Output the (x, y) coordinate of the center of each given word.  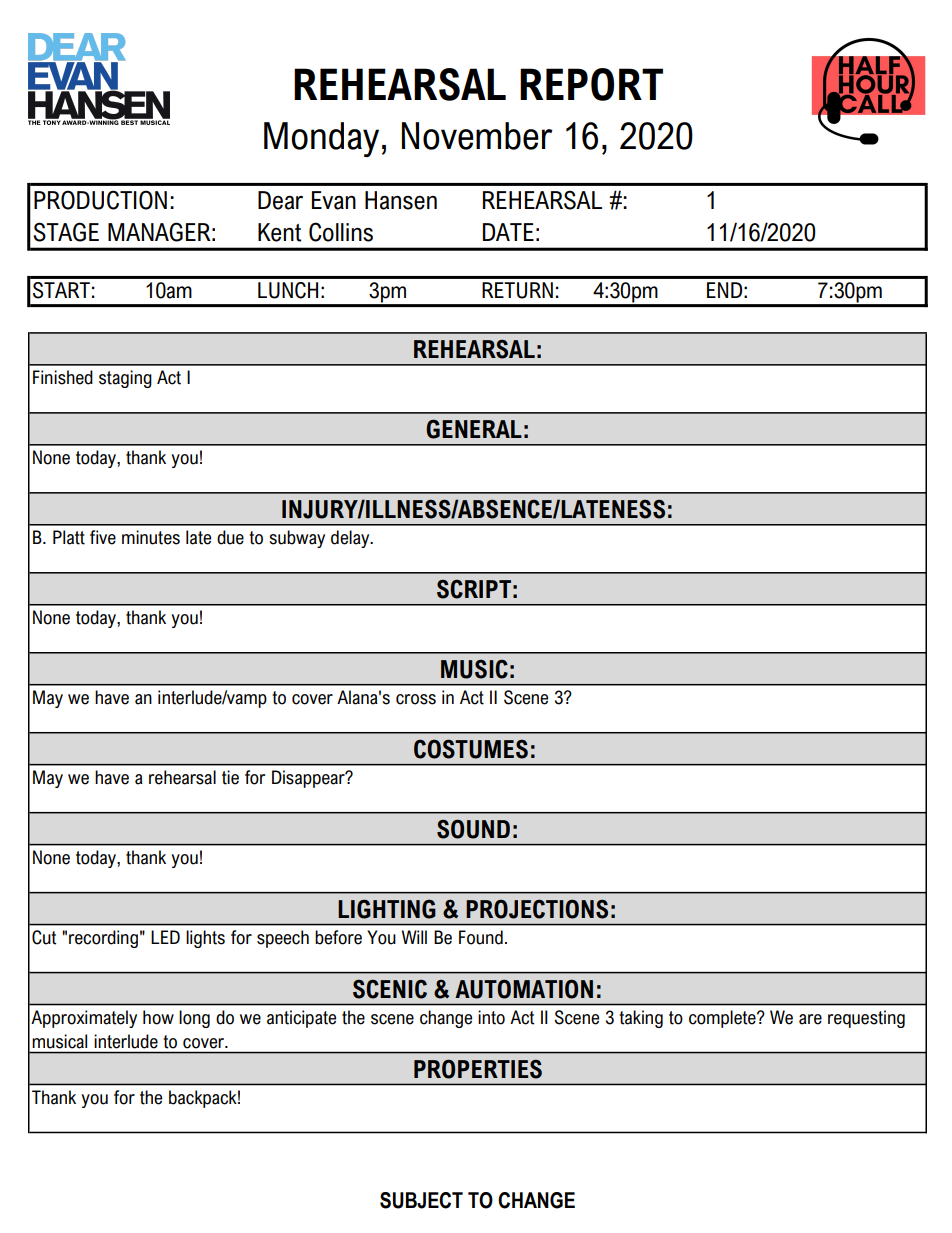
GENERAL (474, 429)
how (158, 1017)
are (810, 1019)
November (477, 136)
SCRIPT (474, 589)
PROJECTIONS (537, 909)
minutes (151, 537)
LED (165, 937)
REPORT (591, 84)
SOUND (473, 829)
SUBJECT (421, 1200)
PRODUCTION (100, 200)
